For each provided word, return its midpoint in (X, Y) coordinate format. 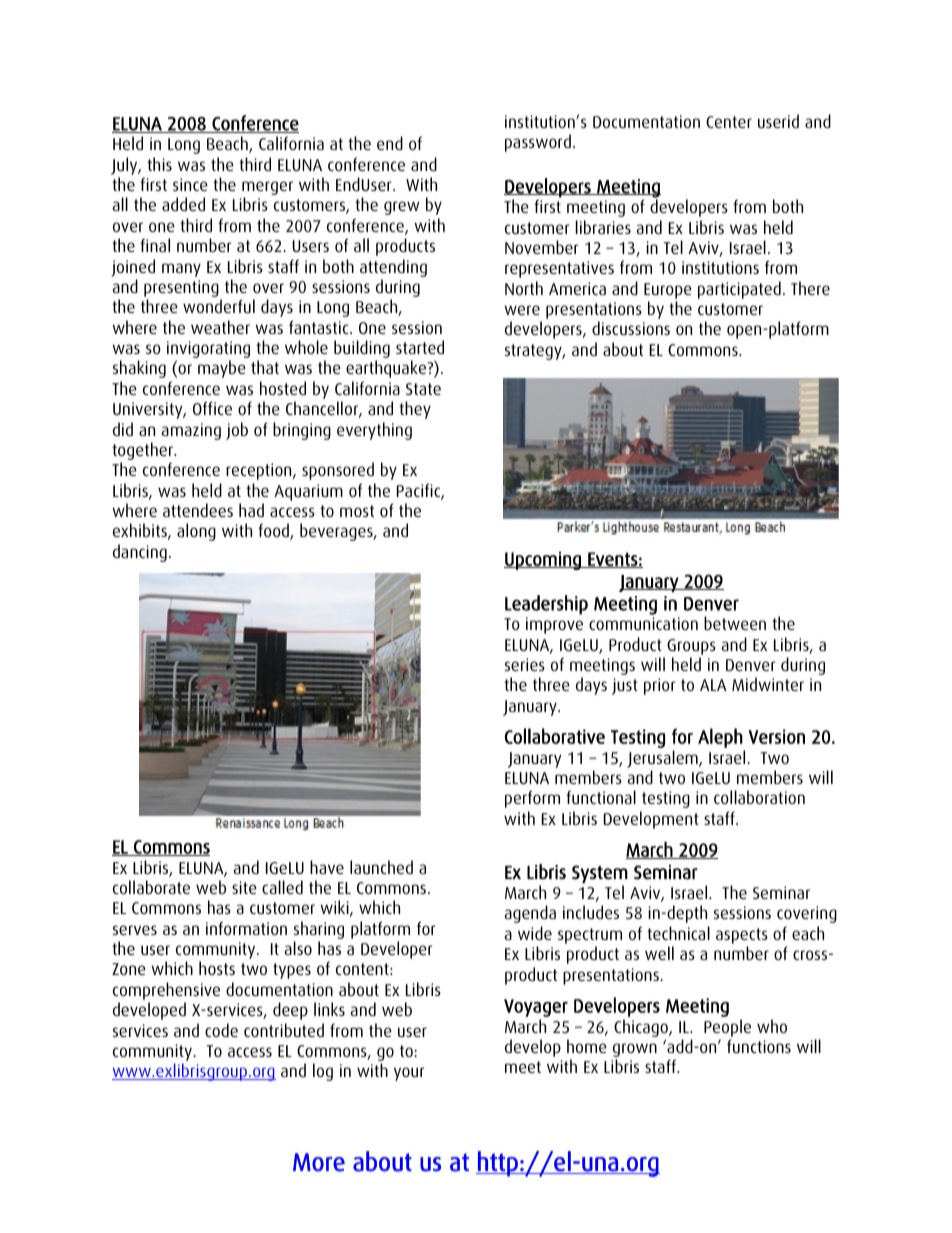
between (735, 623)
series (525, 664)
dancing (140, 553)
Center (729, 122)
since (190, 184)
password (538, 143)
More (319, 1162)
